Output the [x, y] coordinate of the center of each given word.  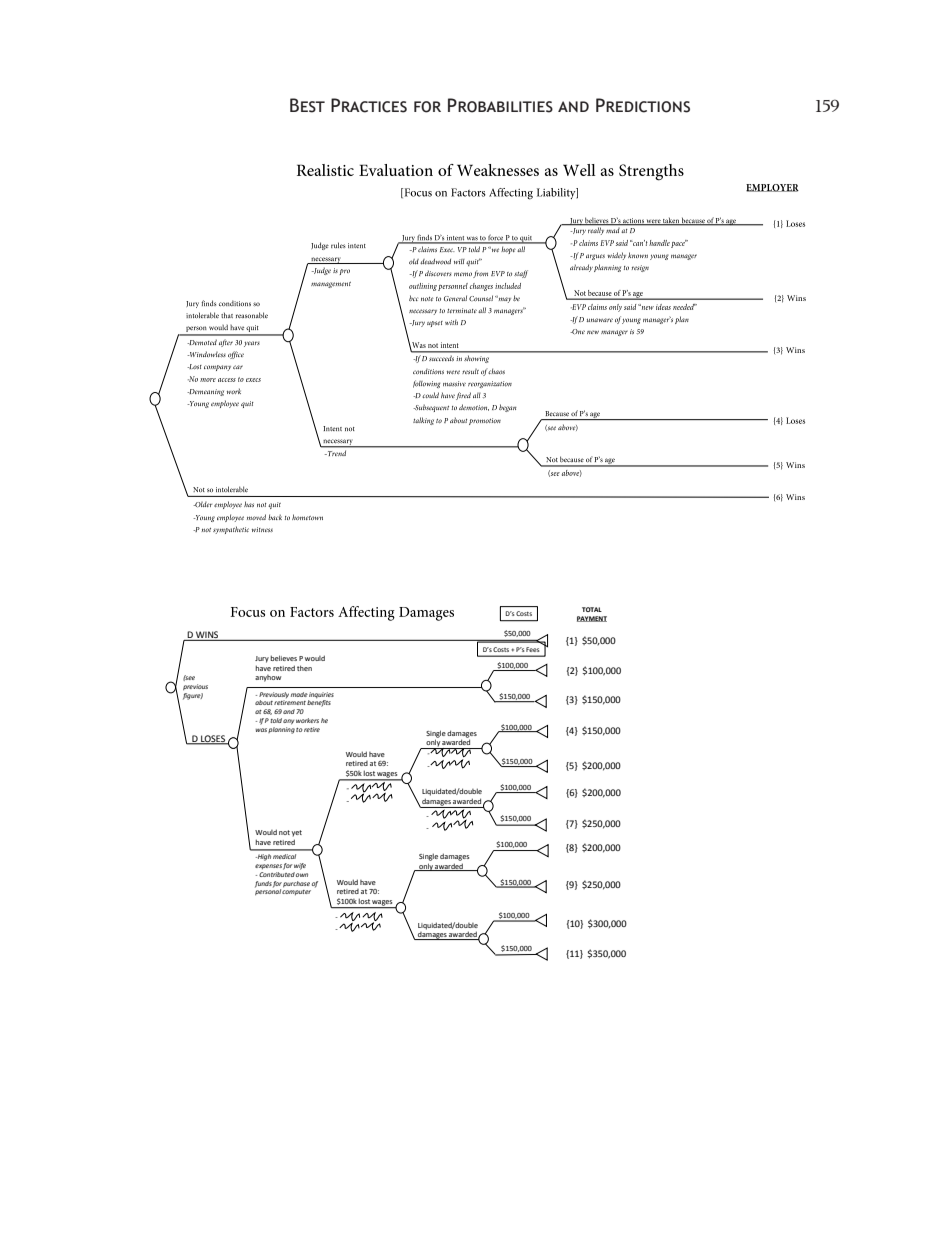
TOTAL [592, 609]
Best [307, 105]
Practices [369, 105]
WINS [207, 634]
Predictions [643, 105]
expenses [268, 866]
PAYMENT [592, 619]
